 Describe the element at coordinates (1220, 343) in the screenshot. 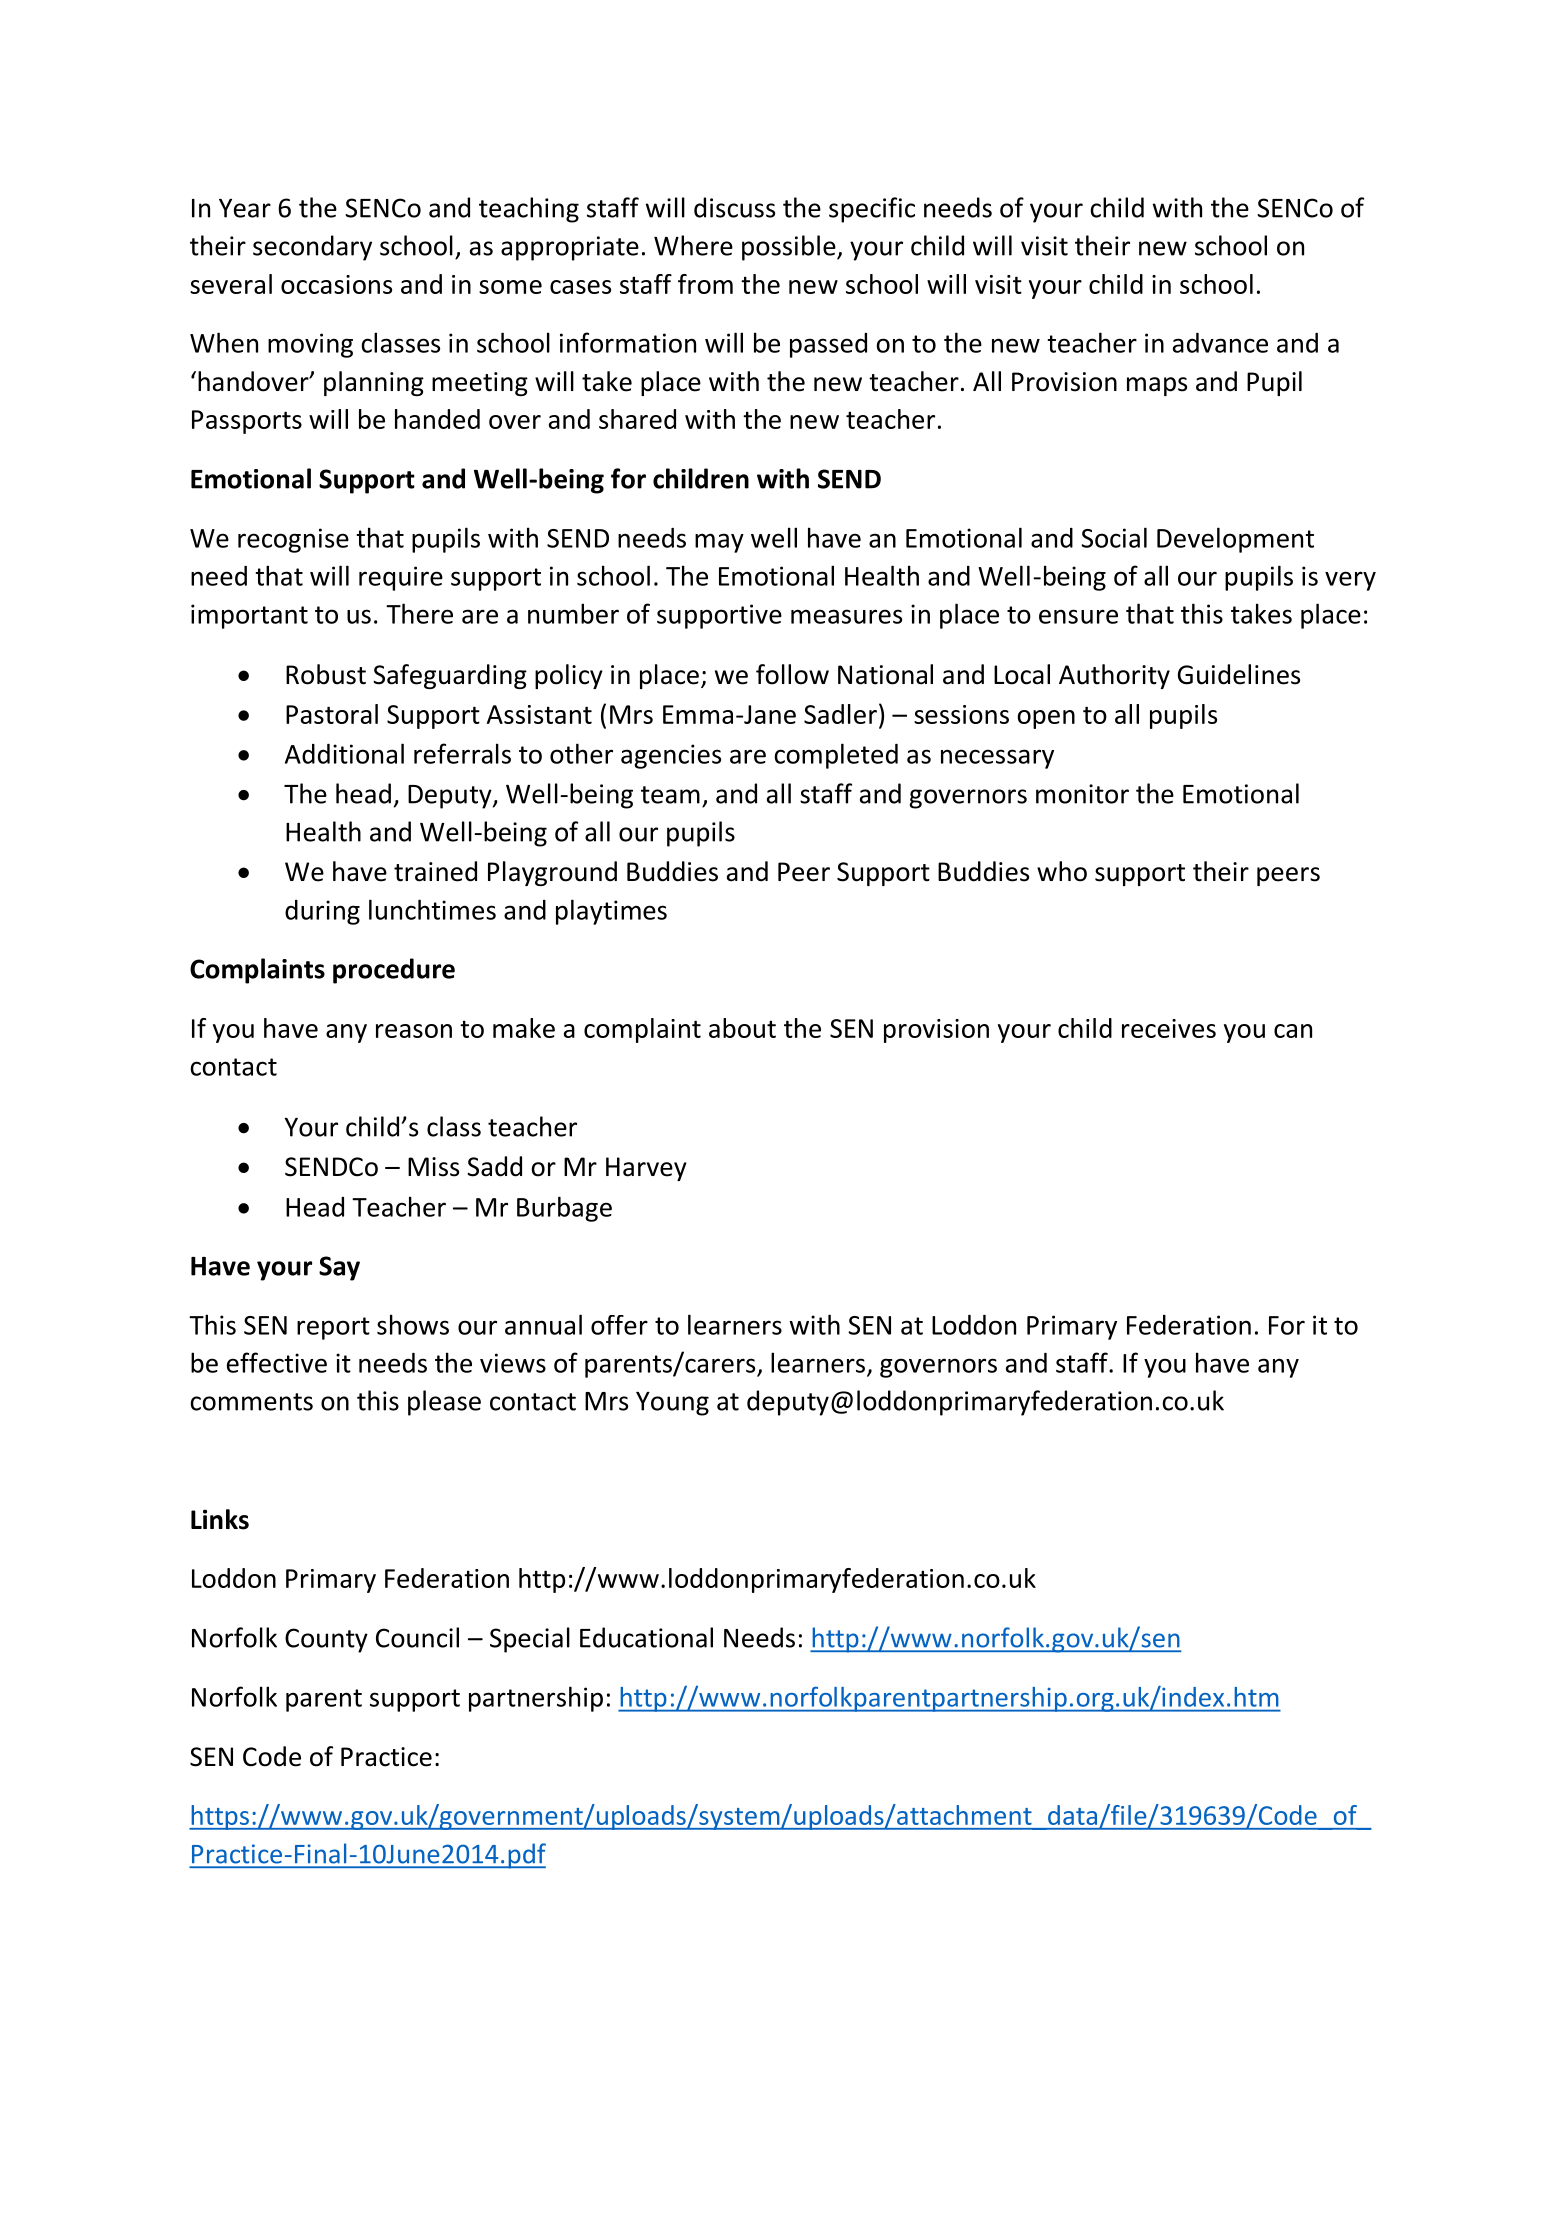

I see `advance` at that location.
